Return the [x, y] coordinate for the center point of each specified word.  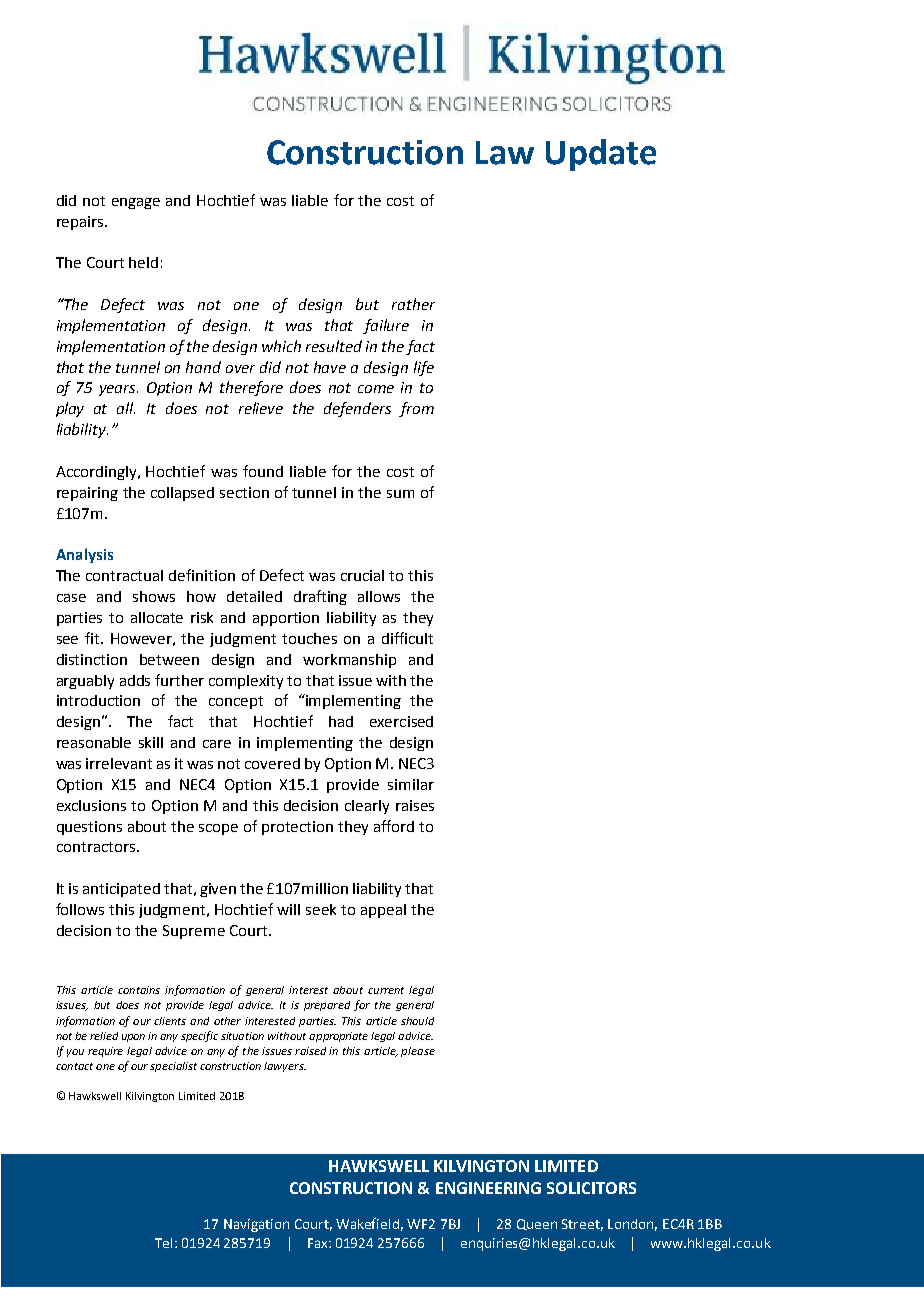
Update [601, 155]
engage [136, 203]
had [341, 721]
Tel [163, 1243]
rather [413, 304]
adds [135, 680]
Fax [319, 1243]
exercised [401, 721]
